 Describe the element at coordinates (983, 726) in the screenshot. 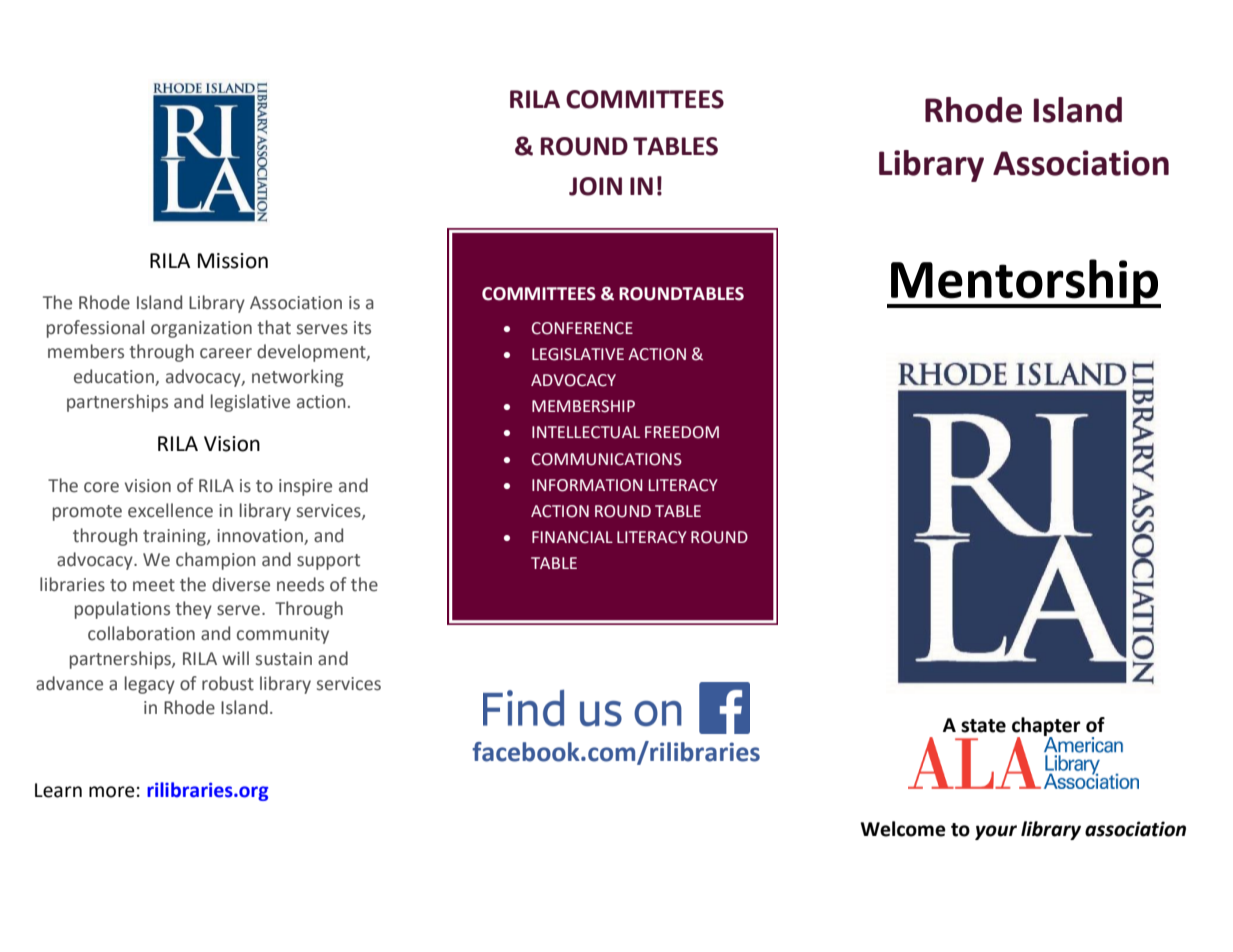

I see `state` at that location.
